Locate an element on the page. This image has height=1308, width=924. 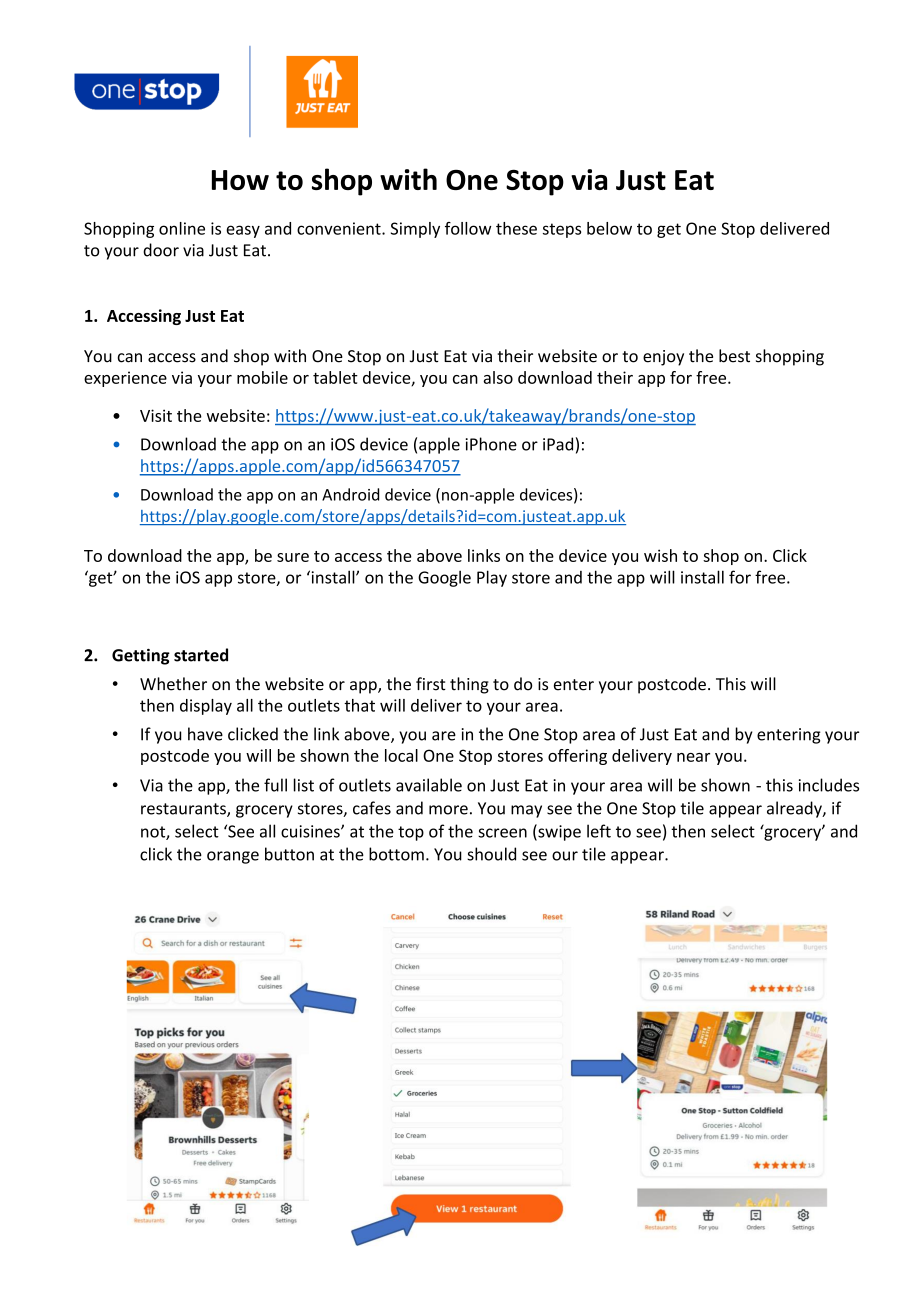
sure is located at coordinates (293, 557).
